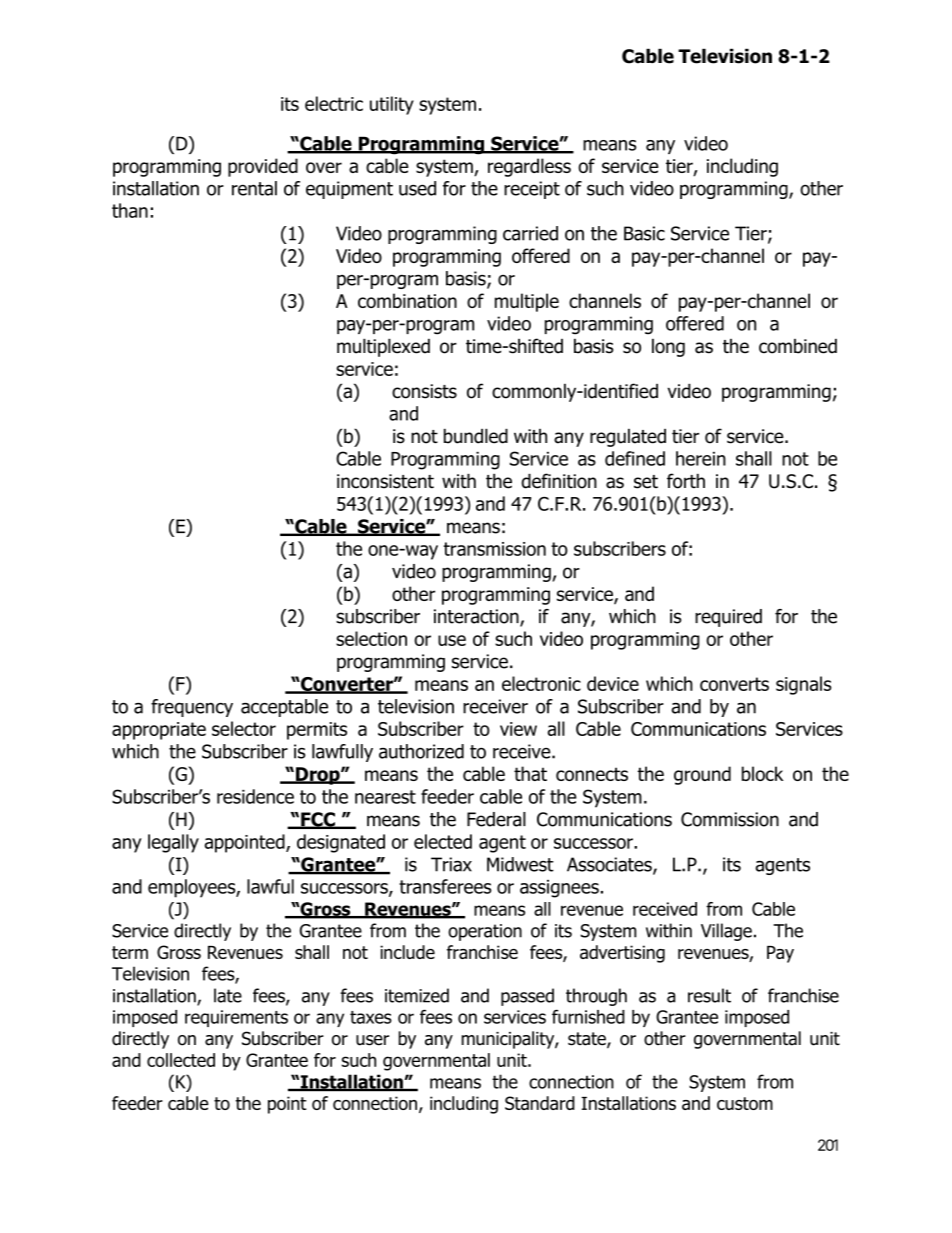  Describe the element at coordinates (644, 233) in the document. I see `Basic` at that location.
